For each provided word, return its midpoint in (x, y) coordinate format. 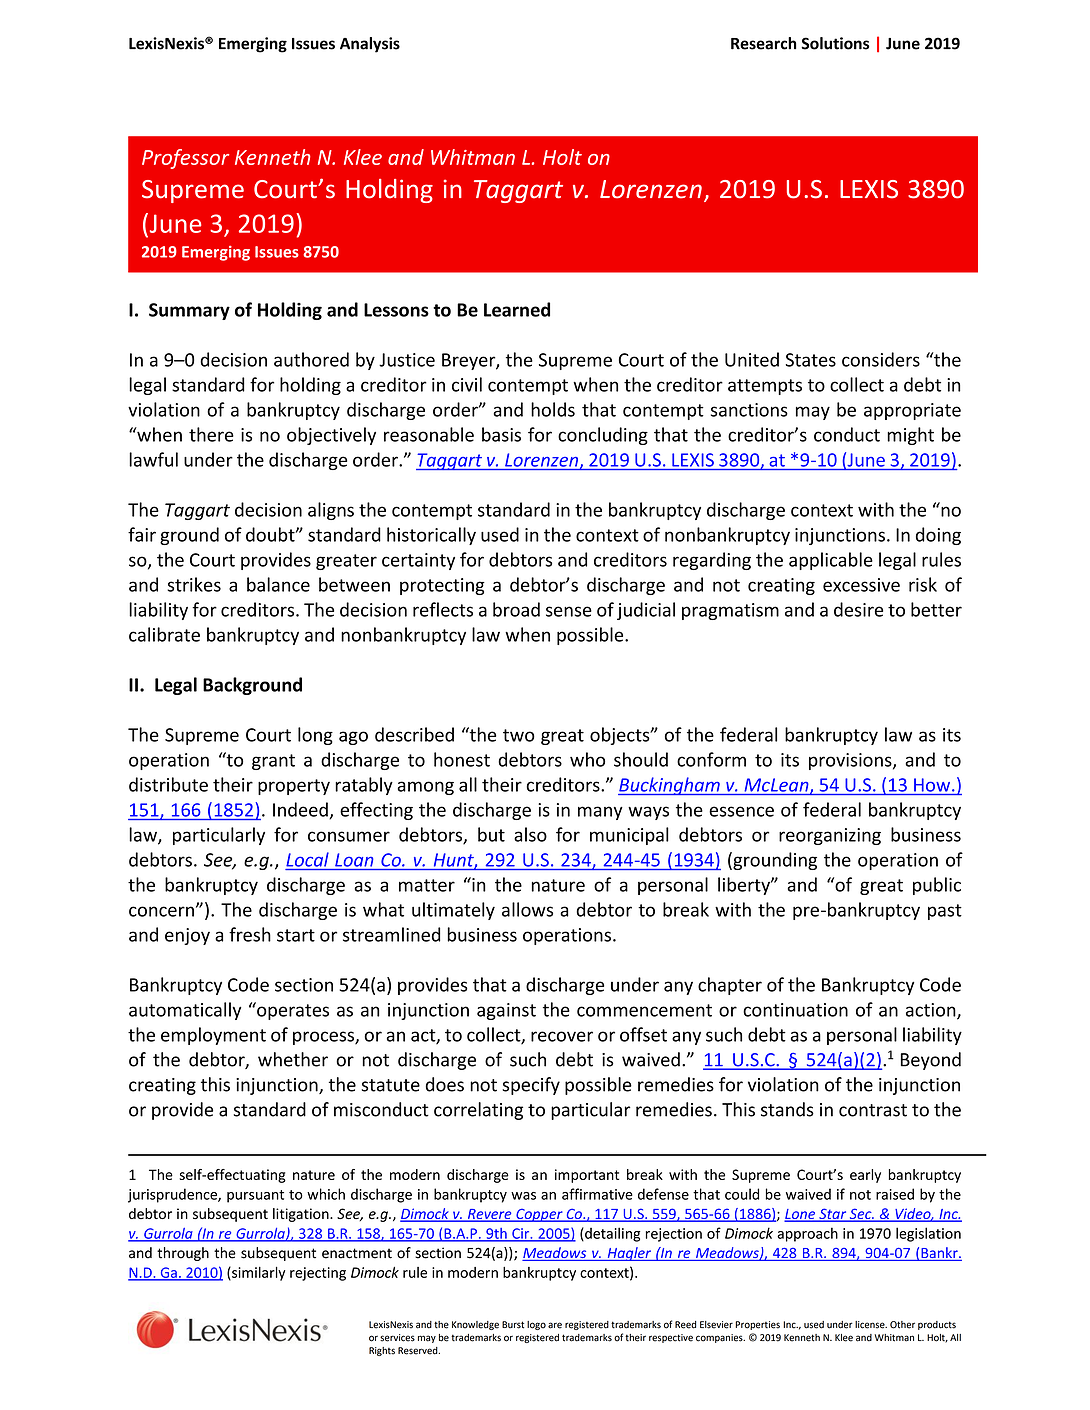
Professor (185, 159)
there (211, 434)
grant (273, 762)
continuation (795, 1010)
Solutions (835, 43)
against (506, 1011)
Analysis (370, 45)
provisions (851, 761)
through (183, 1254)
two (519, 735)
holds (553, 409)
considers (881, 359)
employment (213, 1036)
